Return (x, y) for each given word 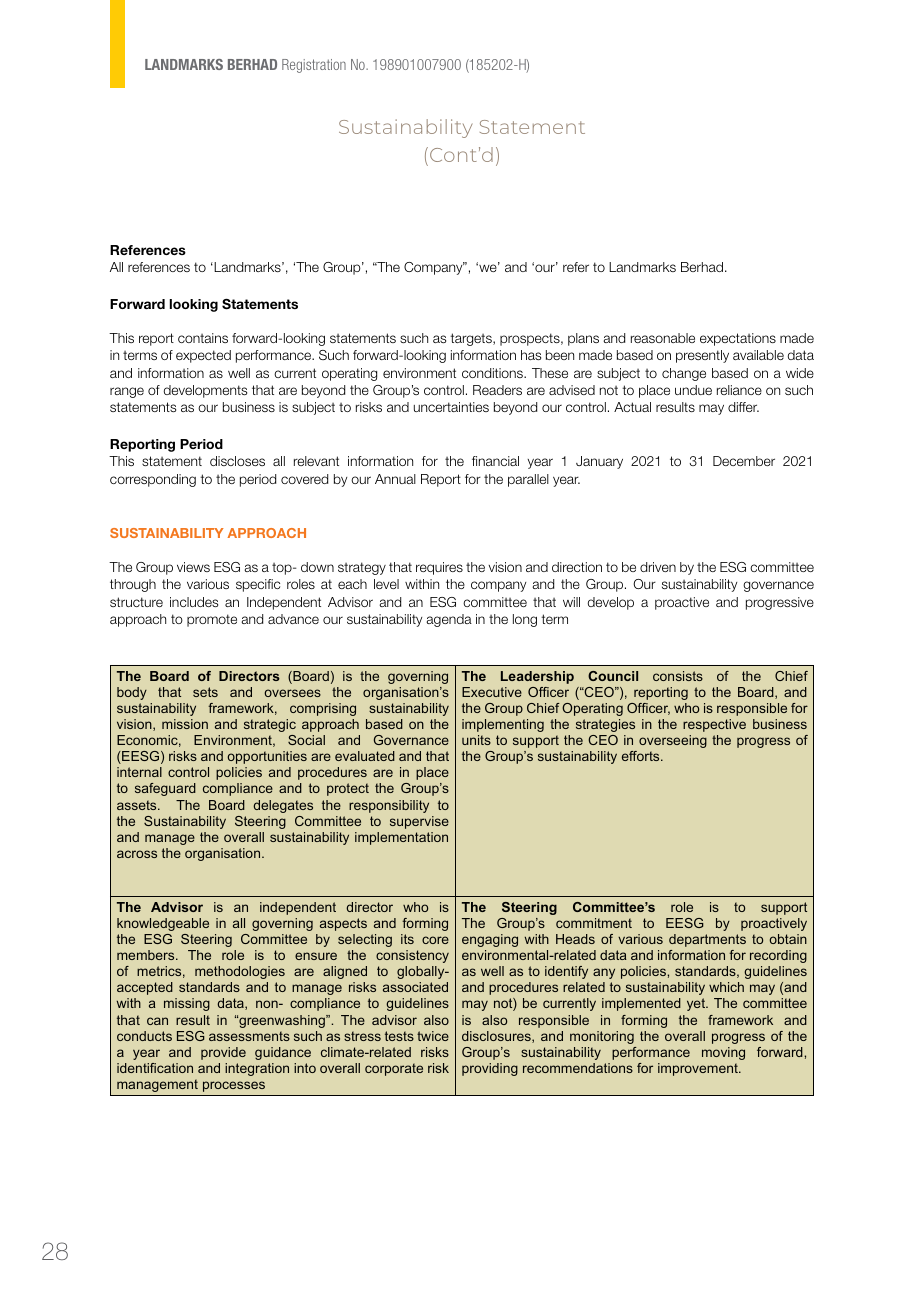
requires (439, 568)
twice (433, 1036)
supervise (419, 822)
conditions (493, 373)
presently (702, 356)
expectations (738, 339)
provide (223, 1053)
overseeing (673, 741)
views (193, 567)
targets (472, 339)
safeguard (165, 789)
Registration (314, 66)
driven (658, 567)
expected (203, 356)
